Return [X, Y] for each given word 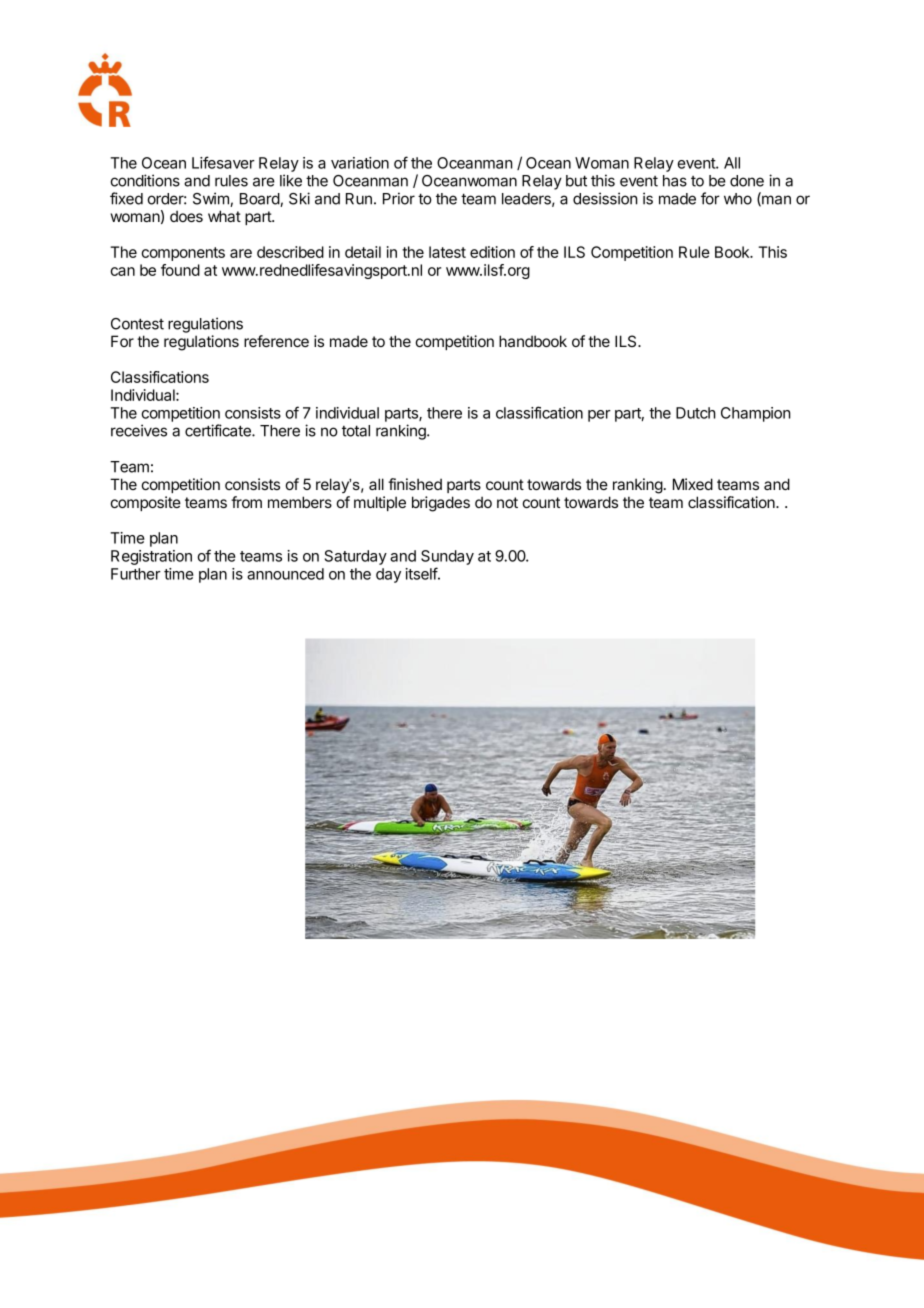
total [356, 431]
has [675, 181]
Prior [399, 198]
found [180, 270]
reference [276, 341]
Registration [151, 557]
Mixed [693, 484]
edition [492, 252]
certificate [219, 430]
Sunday [447, 557]
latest [447, 252]
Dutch [696, 413]
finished [415, 484]
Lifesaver [223, 162]
